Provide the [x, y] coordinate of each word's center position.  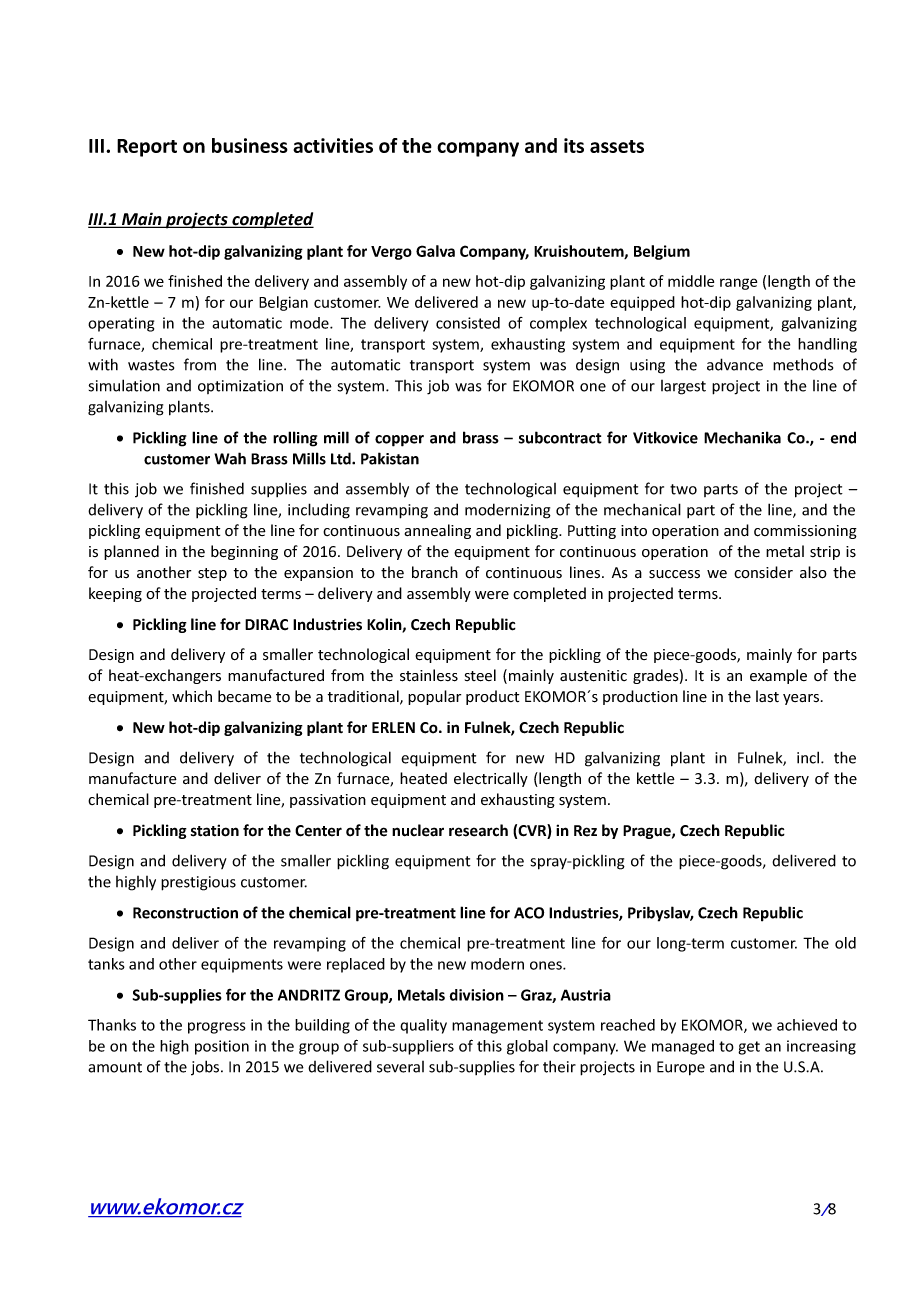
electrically [491, 779]
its [574, 145]
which [192, 696]
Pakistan [390, 458]
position [222, 1047]
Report [147, 148]
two [683, 489]
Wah [230, 458]
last [767, 696]
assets [617, 146]
